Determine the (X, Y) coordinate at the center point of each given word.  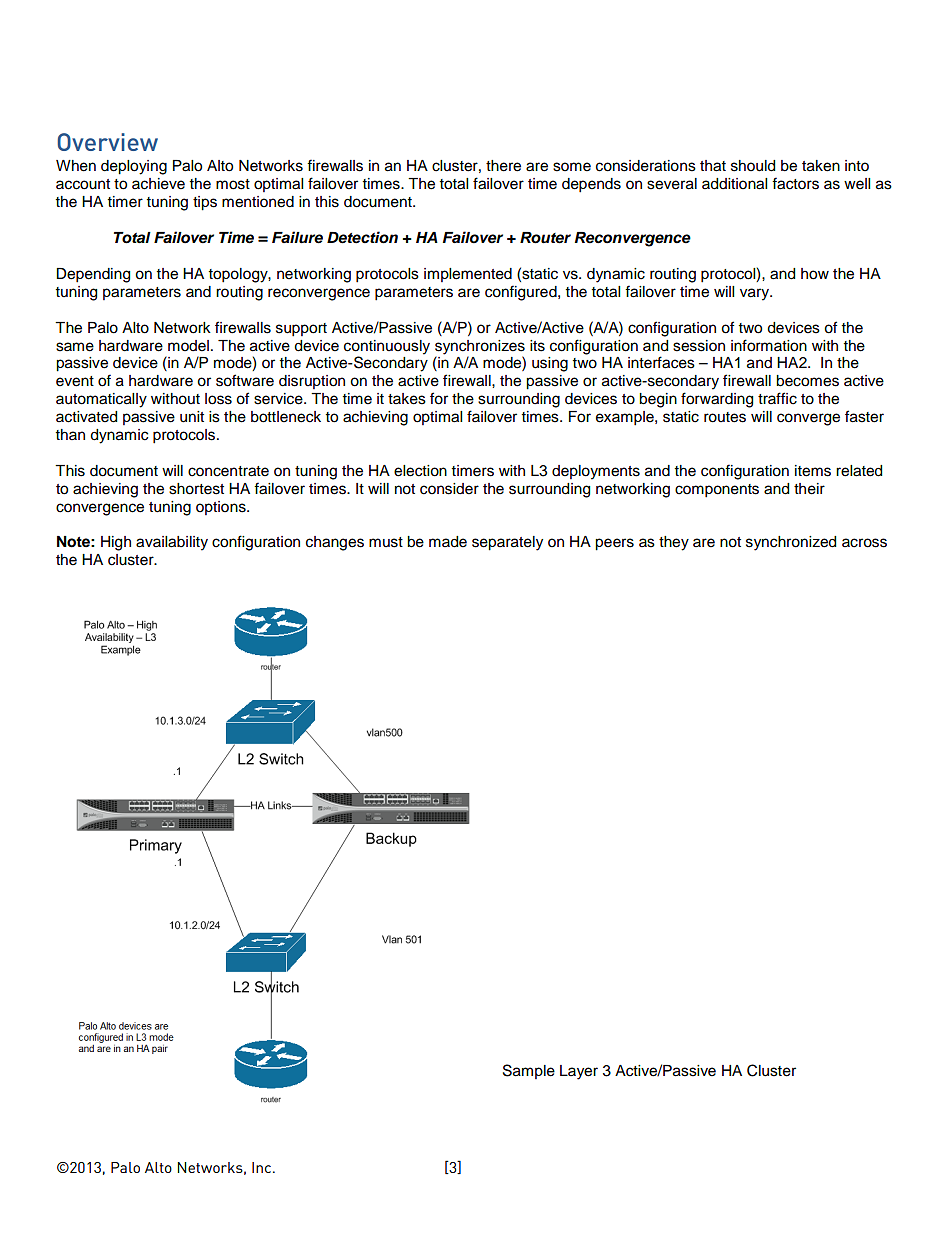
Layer (579, 1072)
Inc (263, 1167)
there (503, 166)
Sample (529, 1071)
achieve (158, 184)
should (753, 166)
